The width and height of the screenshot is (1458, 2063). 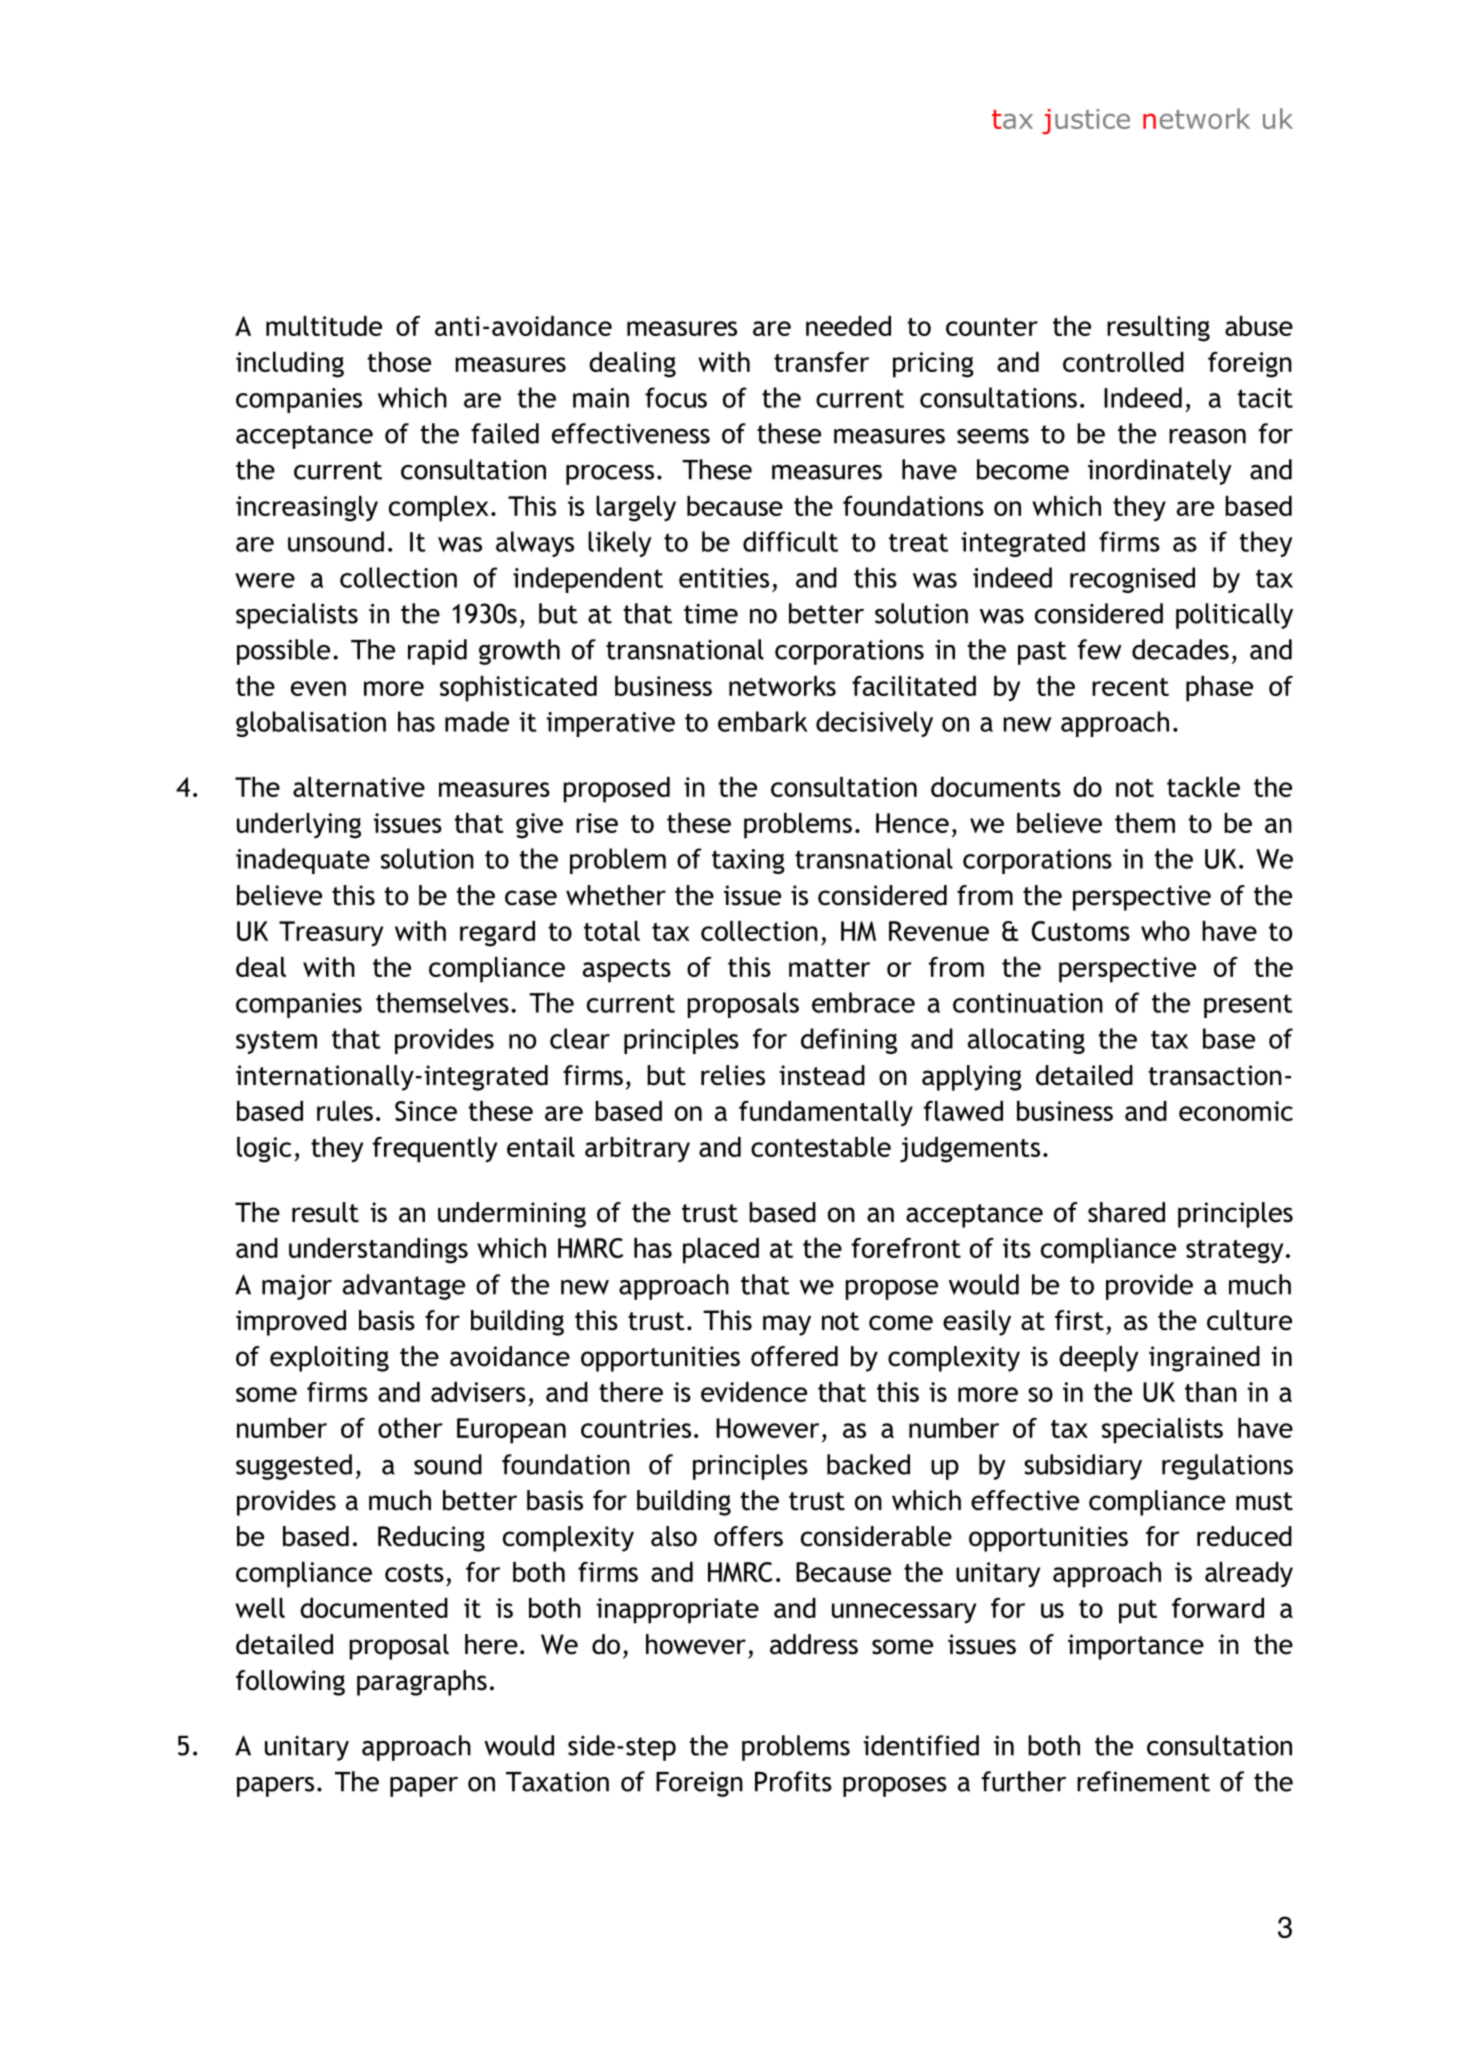 What do you see at coordinates (422, 1683) in the screenshot?
I see `paragraphs` at bounding box center [422, 1683].
